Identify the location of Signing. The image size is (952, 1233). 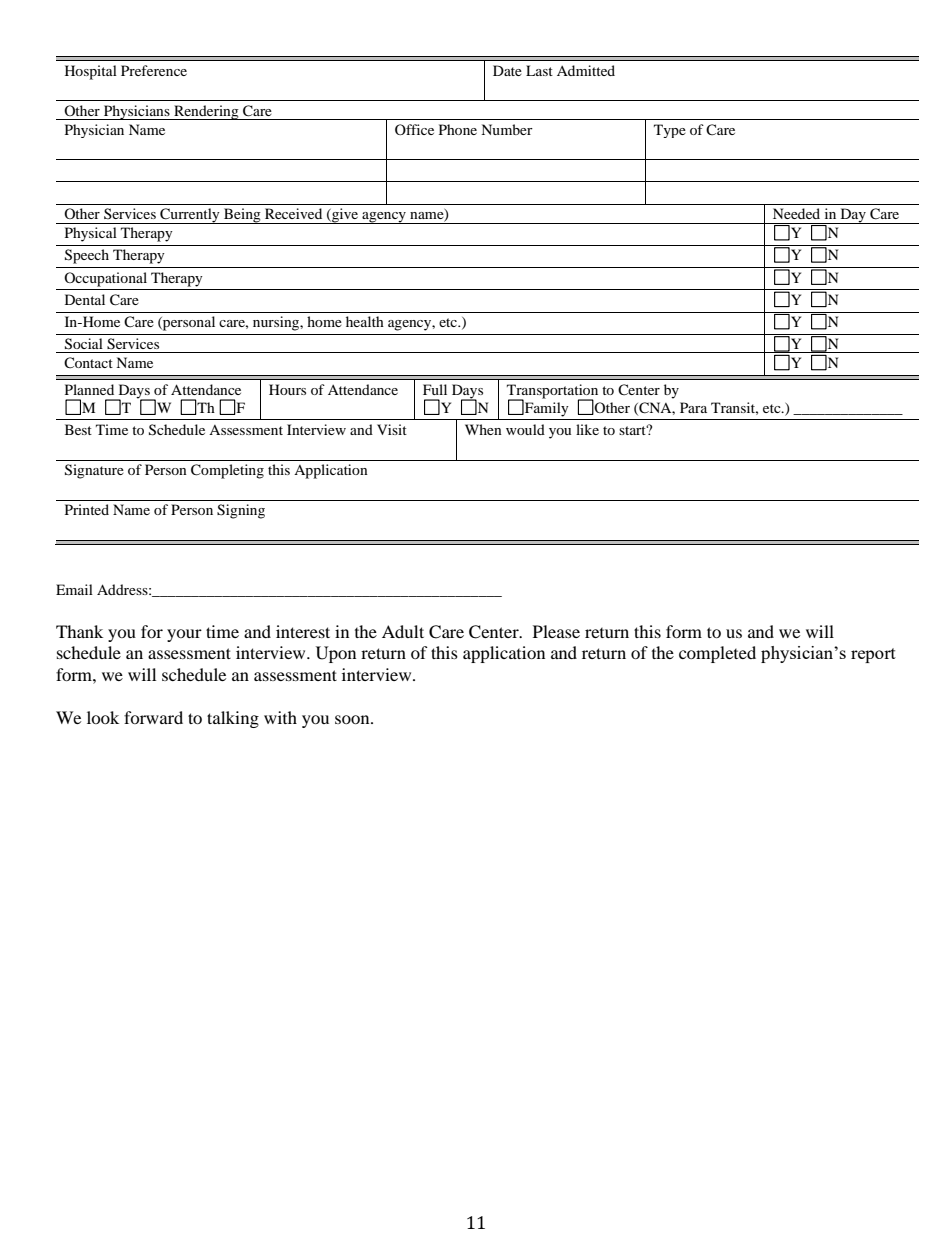
(241, 511).
